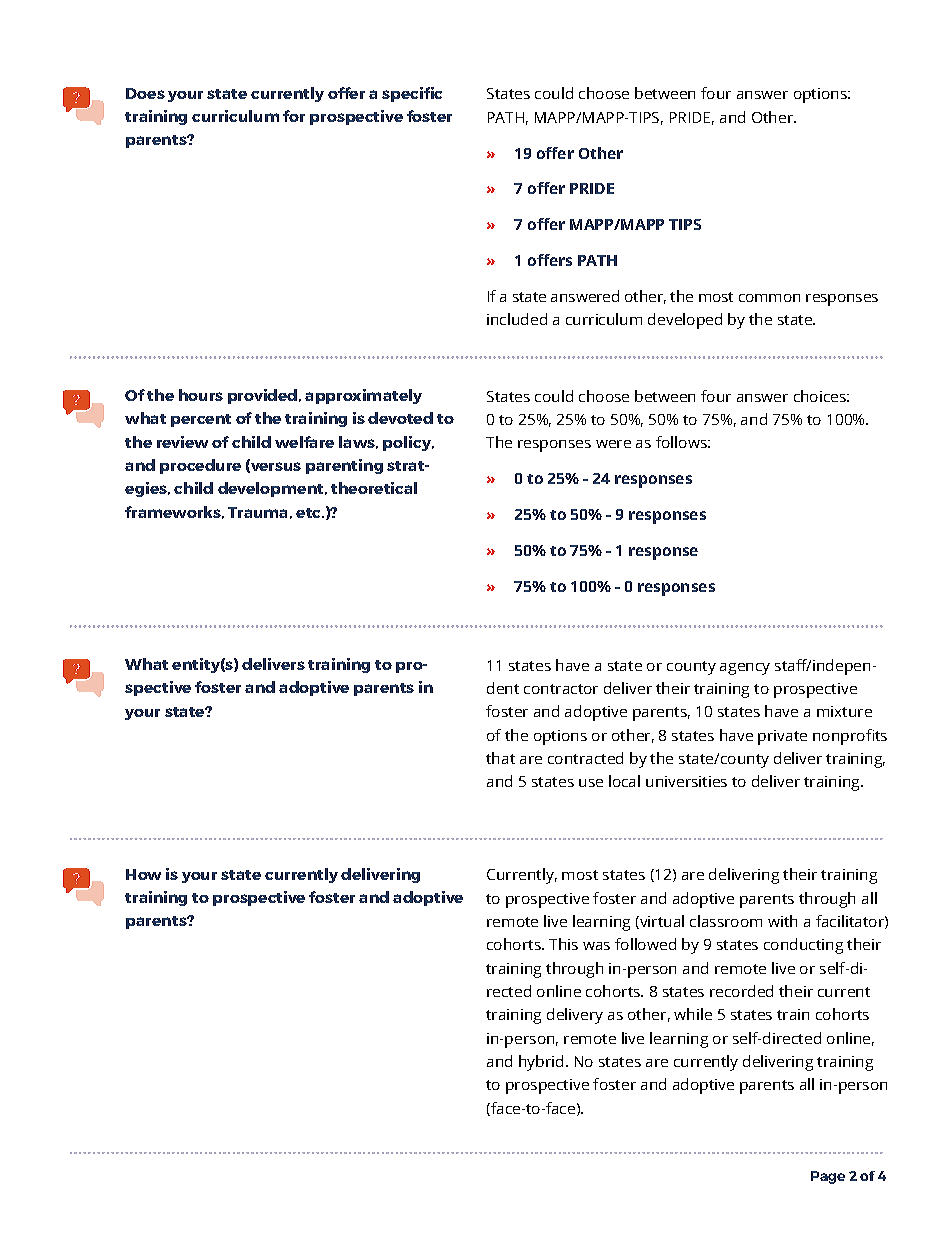 Image resolution: width=952 pixels, height=1233 pixels. I want to click on specific, so click(412, 94).
